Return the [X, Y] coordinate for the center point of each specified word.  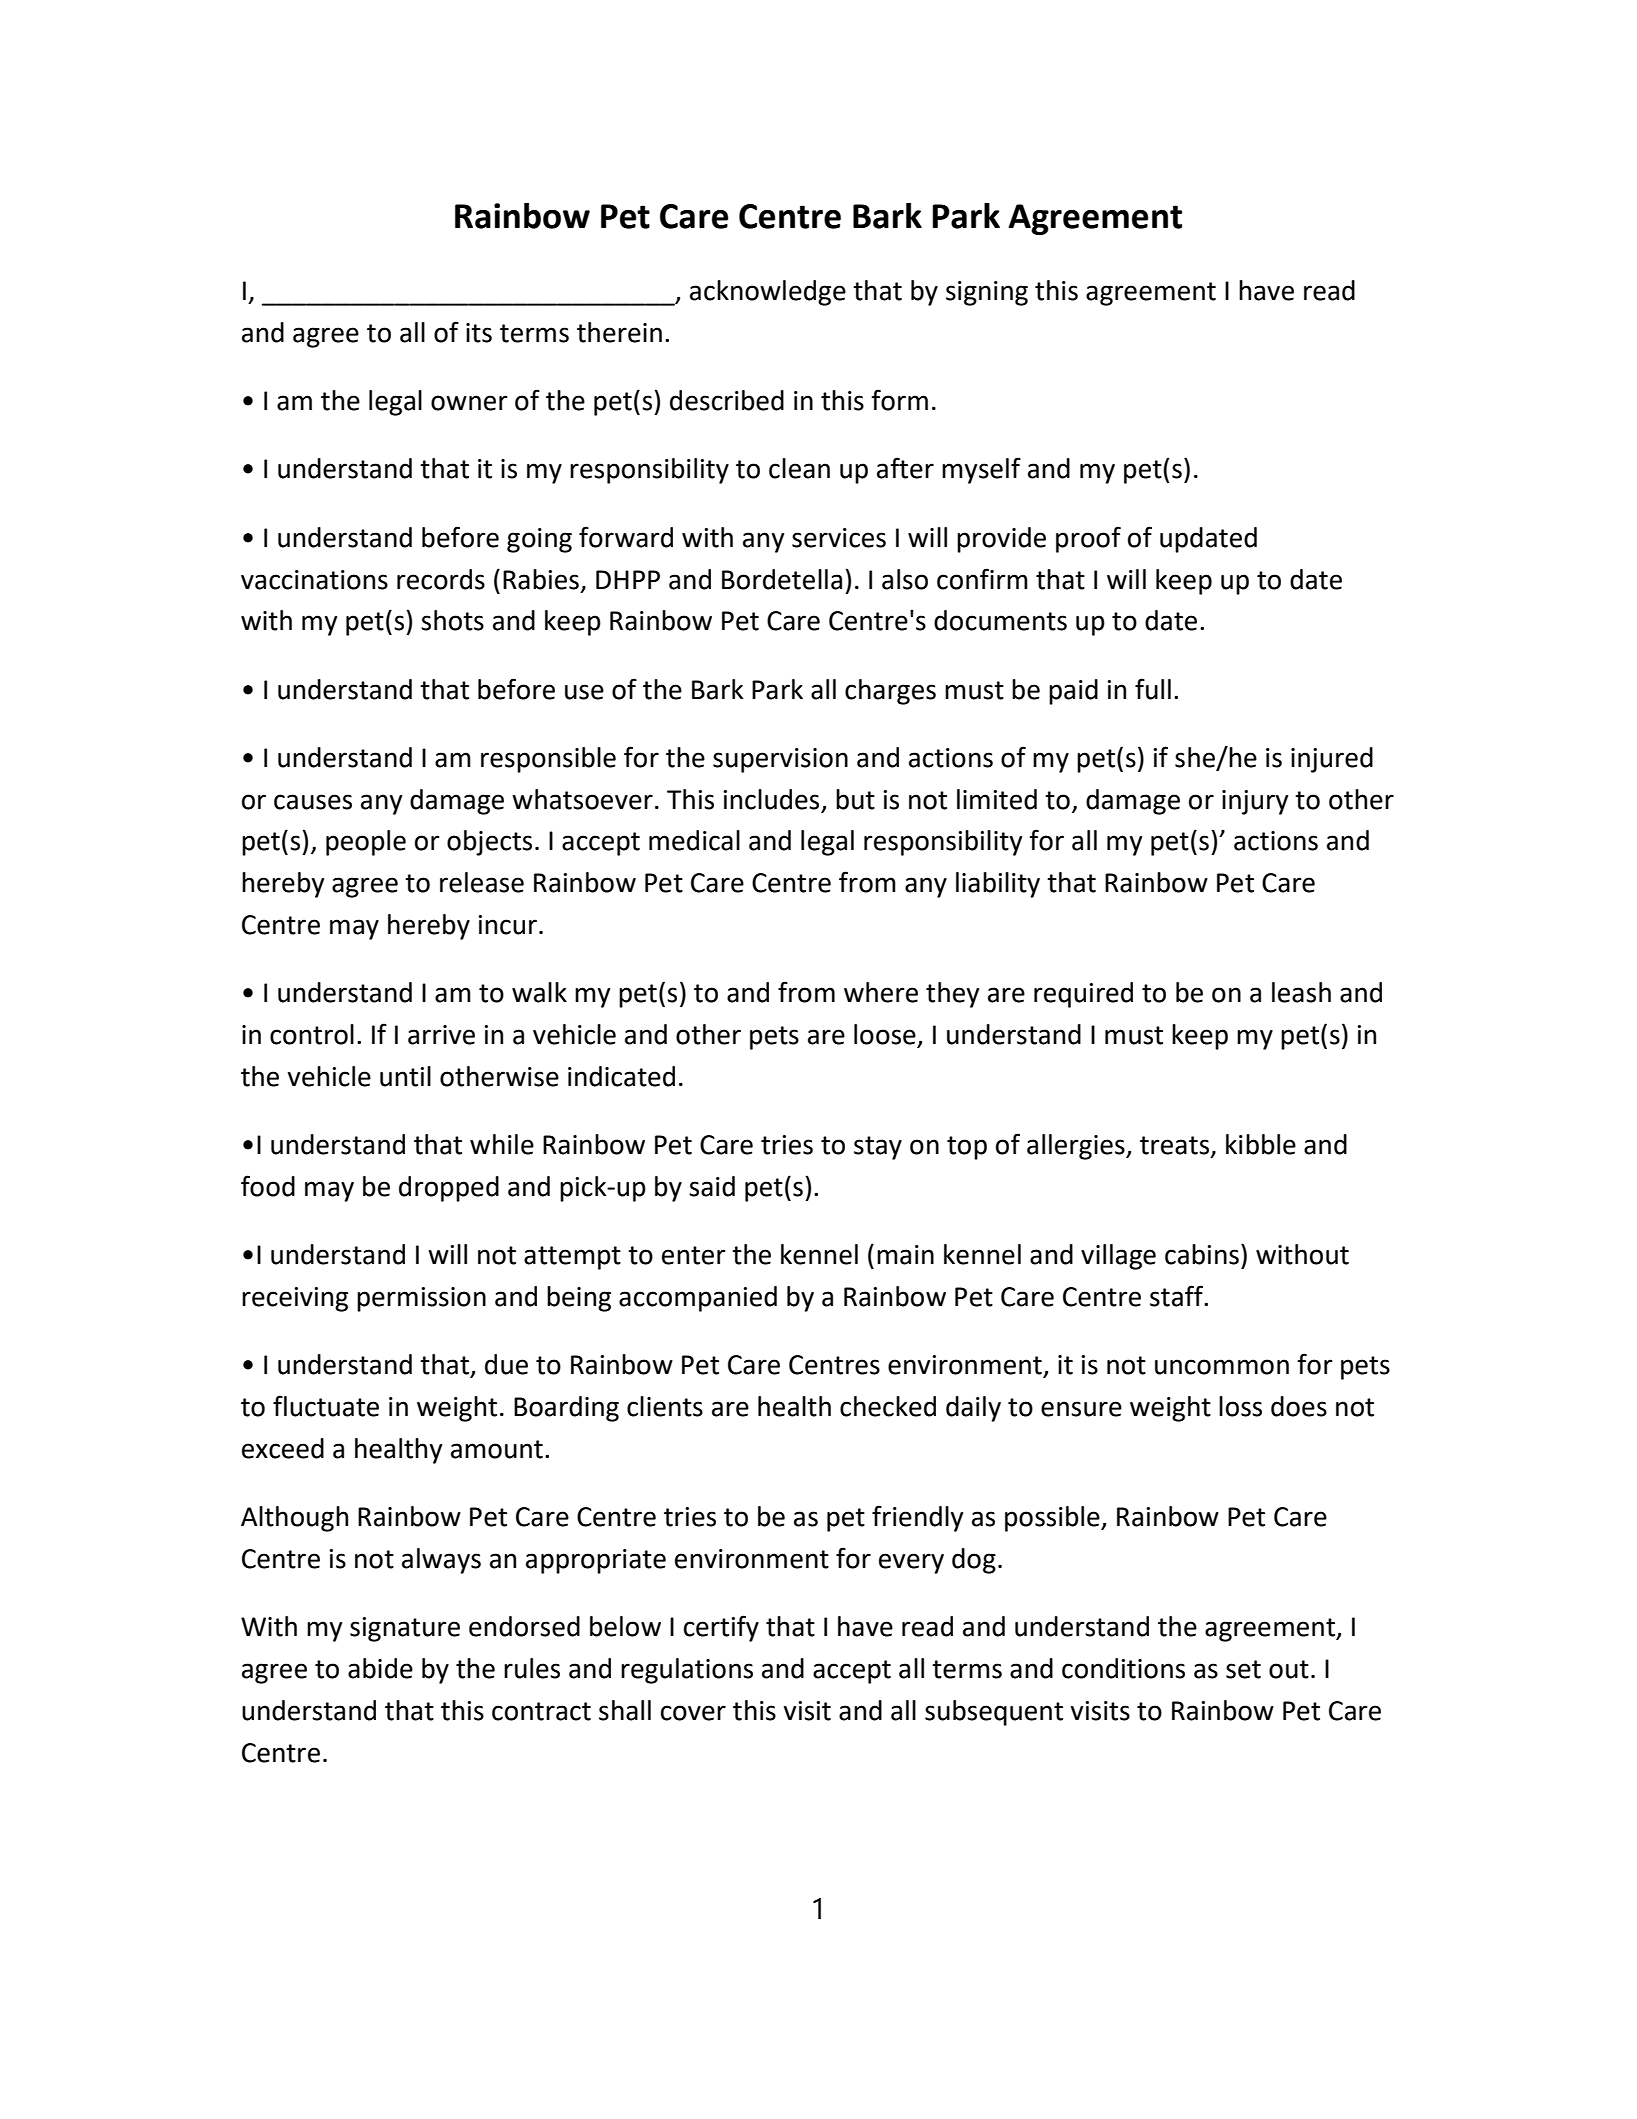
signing [987, 293]
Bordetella [782, 579]
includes [771, 799]
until [405, 1076]
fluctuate [326, 1406]
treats [1176, 1146]
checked [888, 1406]
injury [1255, 802]
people [366, 843]
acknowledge [768, 293]
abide [380, 1668]
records [441, 579]
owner [469, 403]
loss [1240, 1406]
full [1153, 689]
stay [878, 1148]
